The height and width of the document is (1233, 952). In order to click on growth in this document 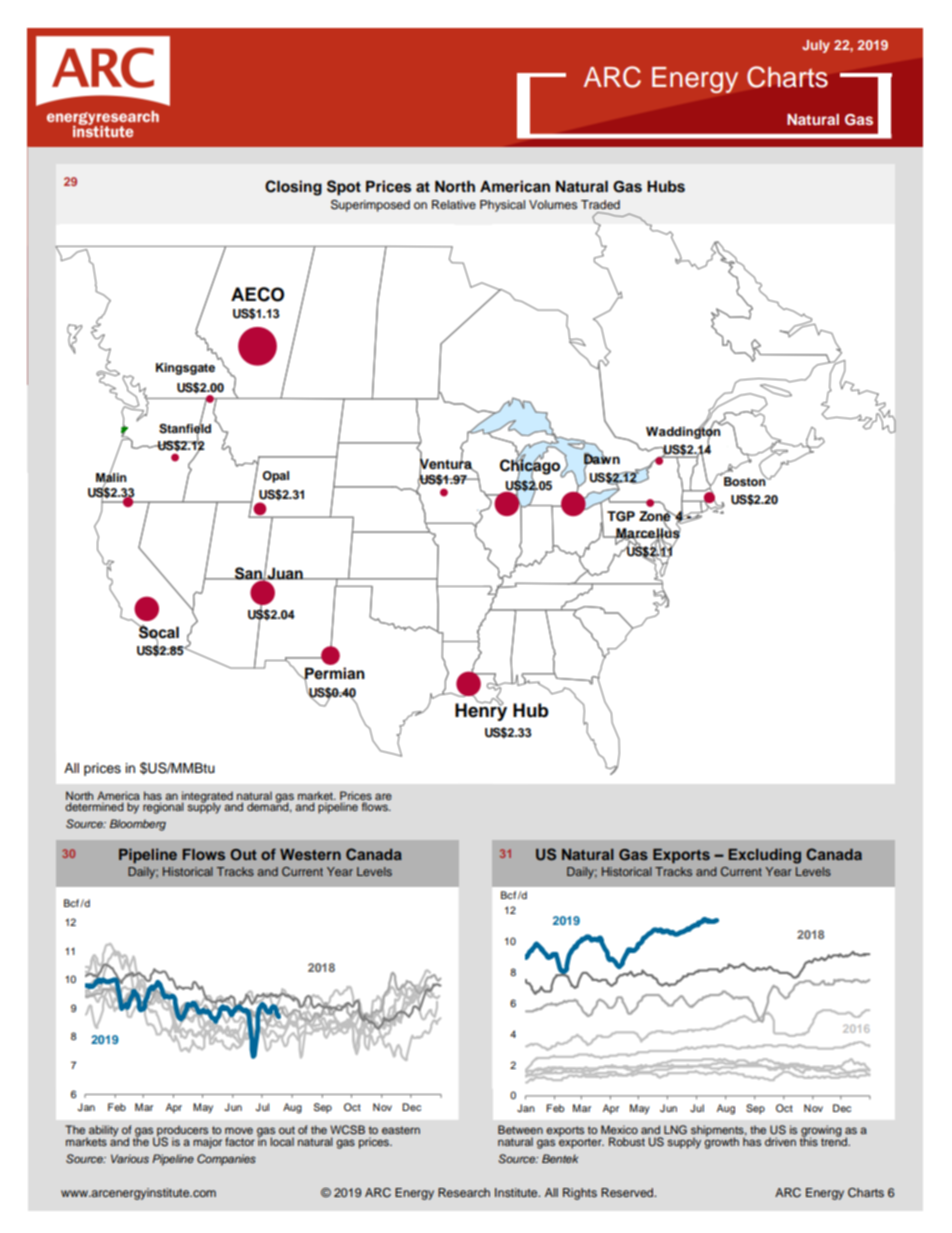, I will do `click(721, 1142)`.
